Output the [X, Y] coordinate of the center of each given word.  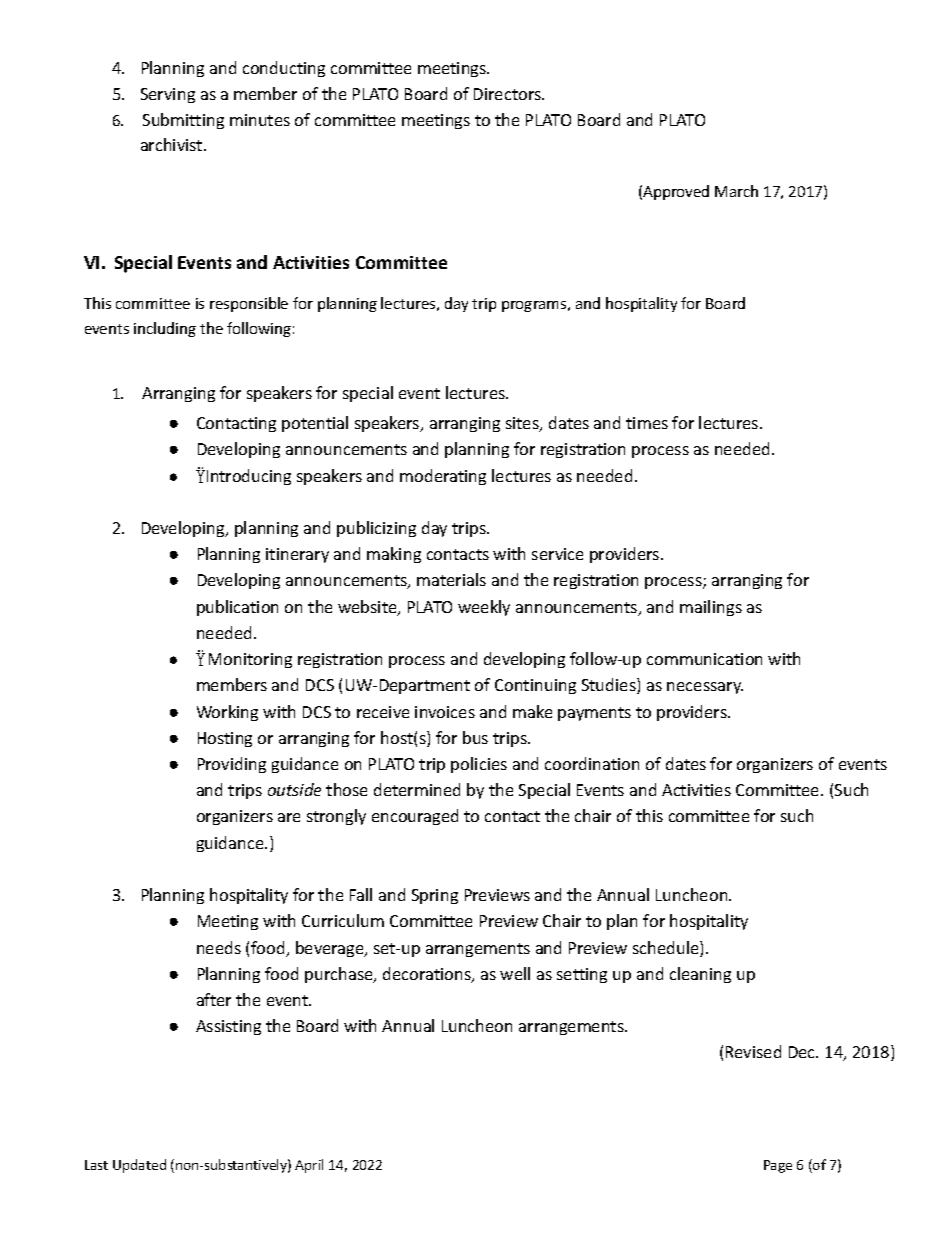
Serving [168, 95]
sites [523, 424]
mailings [711, 608]
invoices [445, 712]
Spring [435, 896]
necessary [705, 688]
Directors [508, 94]
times [647, 423]
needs [219, 947]
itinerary [297, 555]
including [165, 329]
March [736, 191]
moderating [443, 477]
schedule [667, 949]
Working [227, 713]
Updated [139, 1166]
